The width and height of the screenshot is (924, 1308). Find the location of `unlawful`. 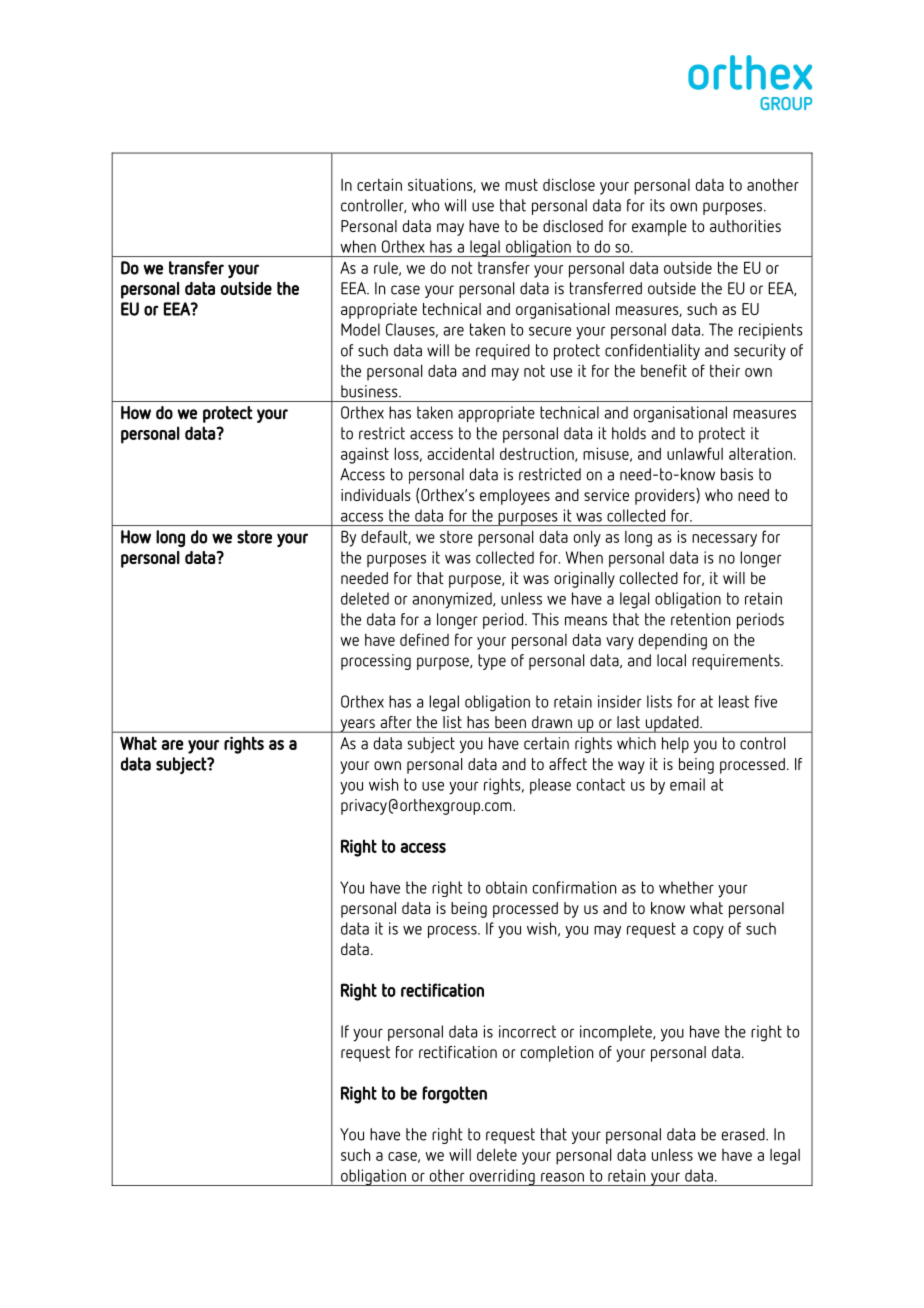

unlawful is located at coordinates (695, 453).
